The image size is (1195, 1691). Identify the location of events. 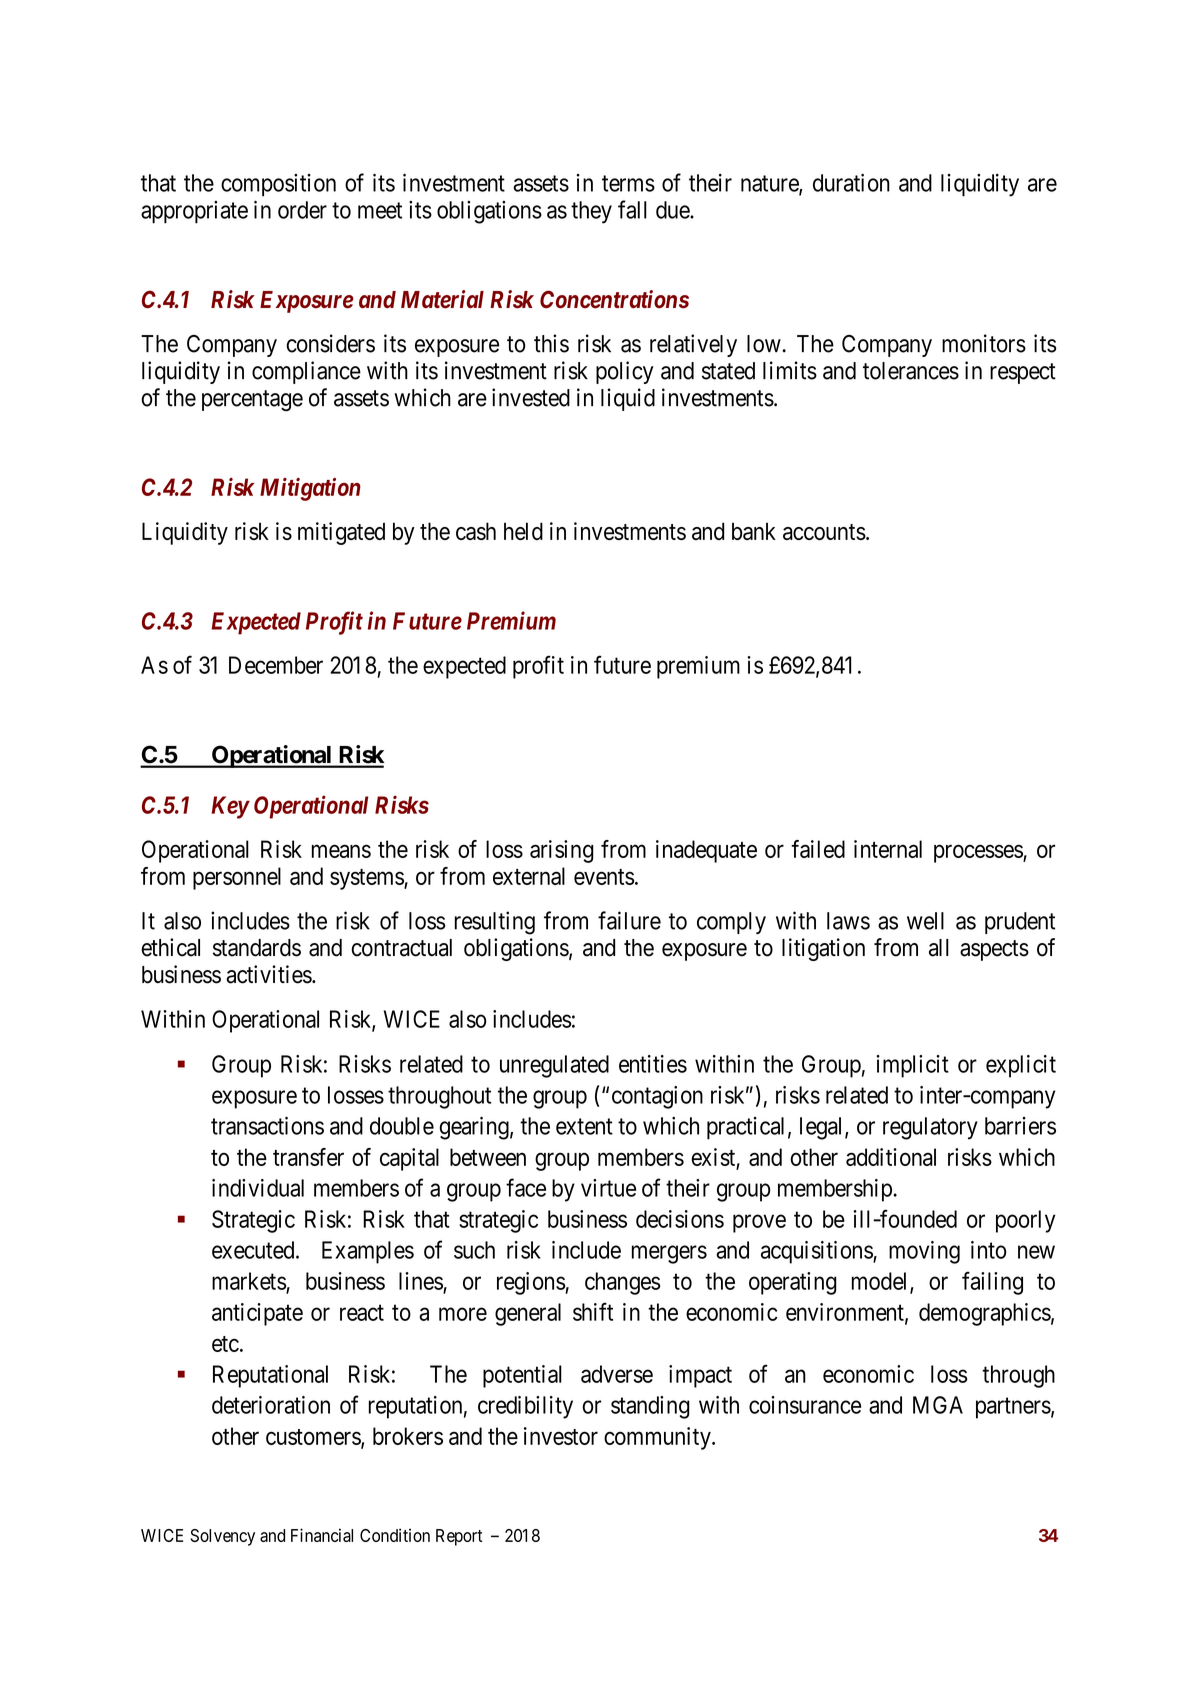
(604, 877).
